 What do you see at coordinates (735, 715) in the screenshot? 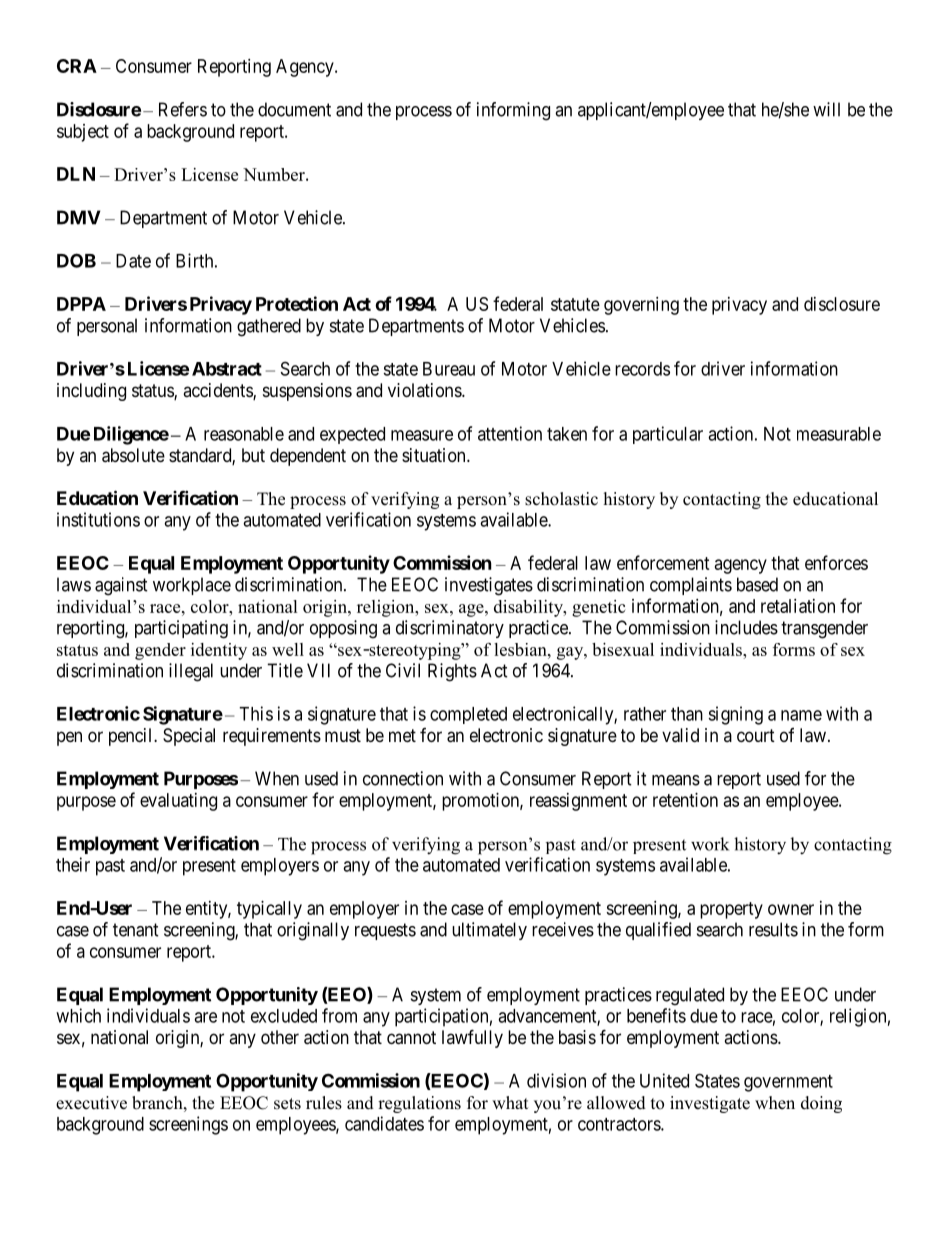
I see `signing` at bounding box center [735, 715].
